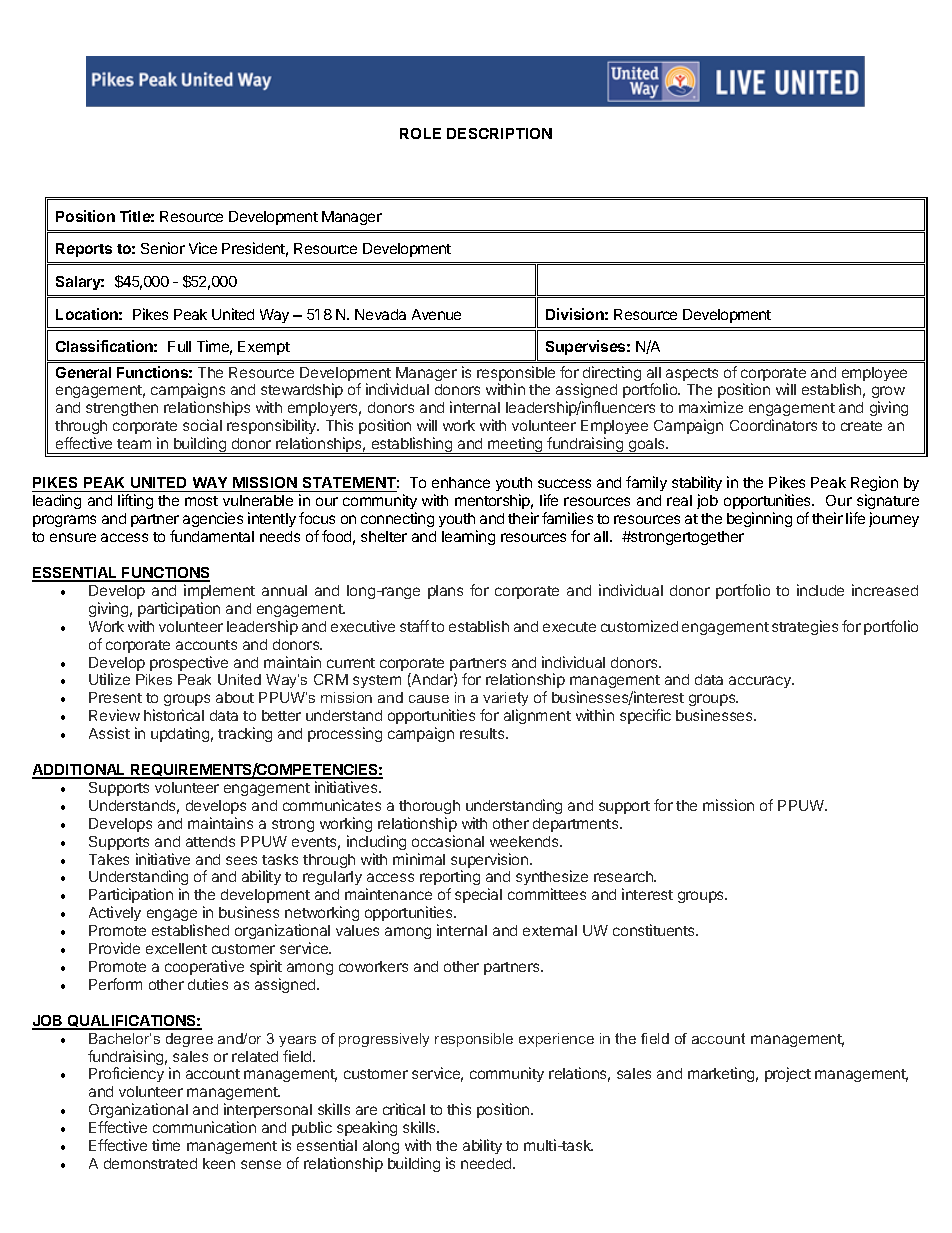 The width and height of the screenshot is (952, 1233). Describe the element at coordinates (788, 1074) in the screenshot. I see `project` at that location.
